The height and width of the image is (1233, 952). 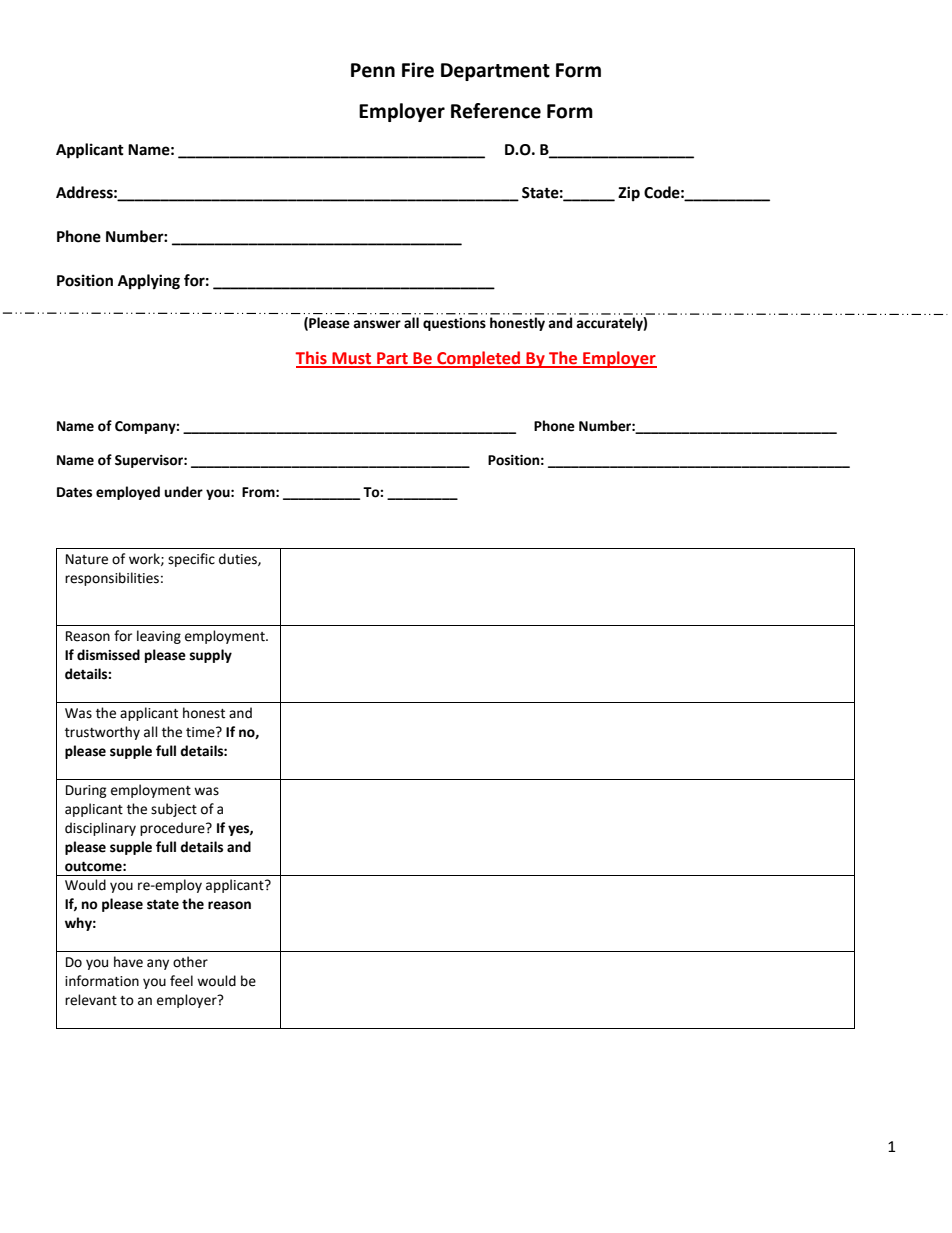 What do you see at coordinates (201, 732) in the image?
I see `time` at bounding box center [201, 732].
